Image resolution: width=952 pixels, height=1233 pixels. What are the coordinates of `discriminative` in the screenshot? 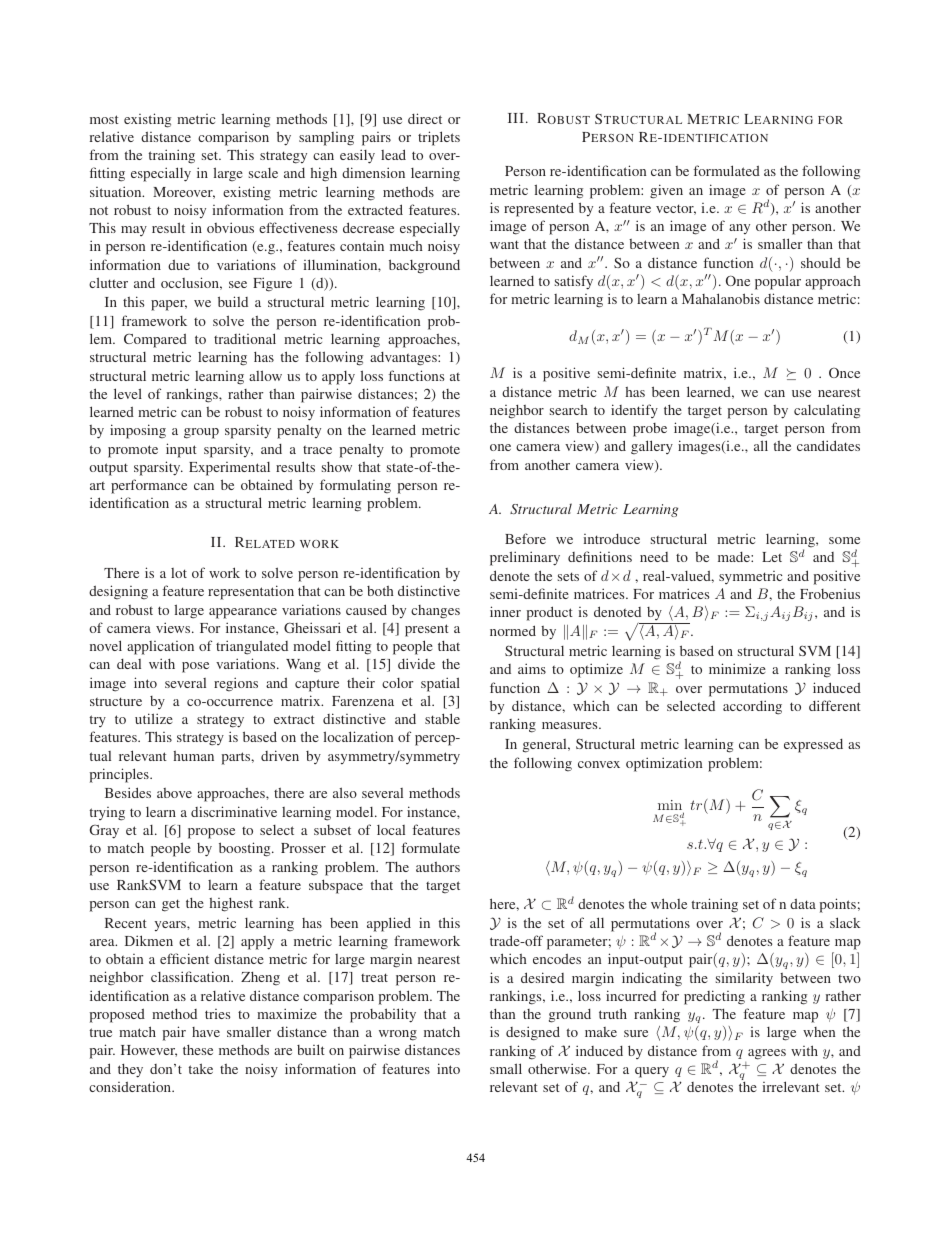 It's located at (234, 811).
